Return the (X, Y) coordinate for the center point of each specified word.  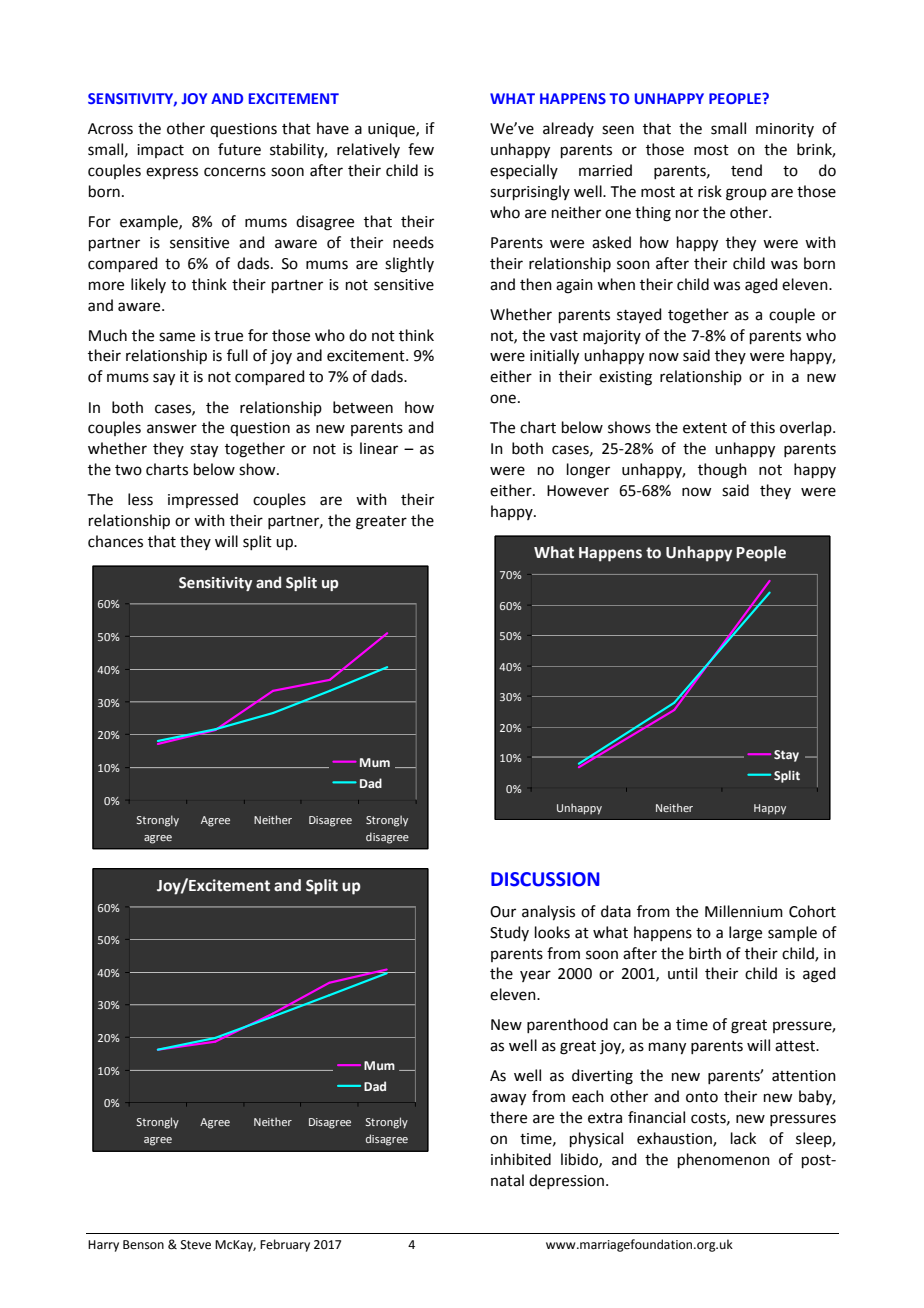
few (421, 149)
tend (746, 170)
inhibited (521, 1159)
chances (115, 541)
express (172, 173)
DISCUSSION (545, 879)
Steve (196, 1245)
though (722, 471)
